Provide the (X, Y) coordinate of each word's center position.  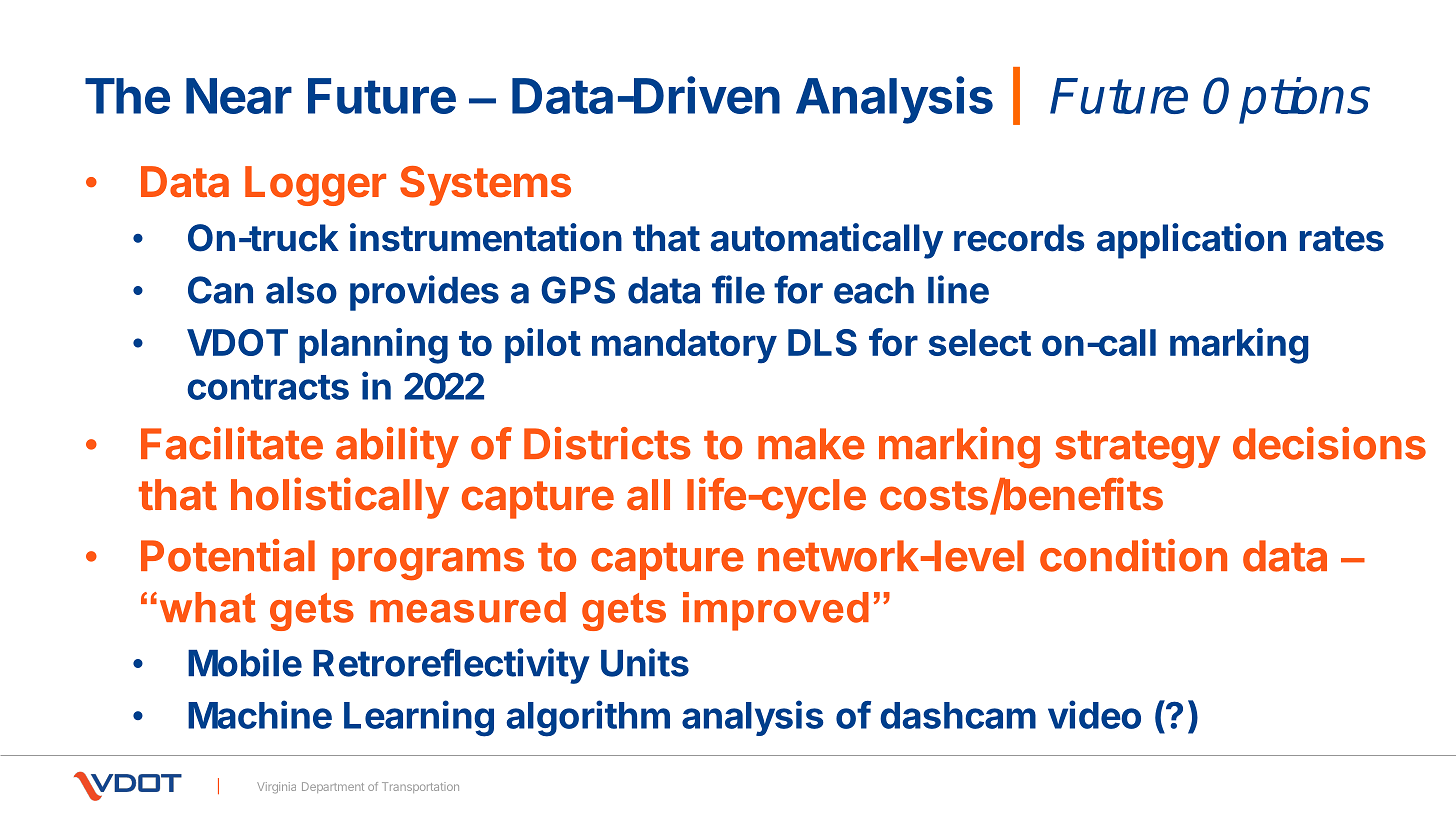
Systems (485, 186)
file (738, 289)
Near (239, 96)
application (1191, 241)
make (811, 444)
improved (776, 611)
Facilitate (232, 443)
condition (1133, 555)
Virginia (276, 788)
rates (1342, 239)
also (301, 290)
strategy (1137, 449)
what (208, 607)
